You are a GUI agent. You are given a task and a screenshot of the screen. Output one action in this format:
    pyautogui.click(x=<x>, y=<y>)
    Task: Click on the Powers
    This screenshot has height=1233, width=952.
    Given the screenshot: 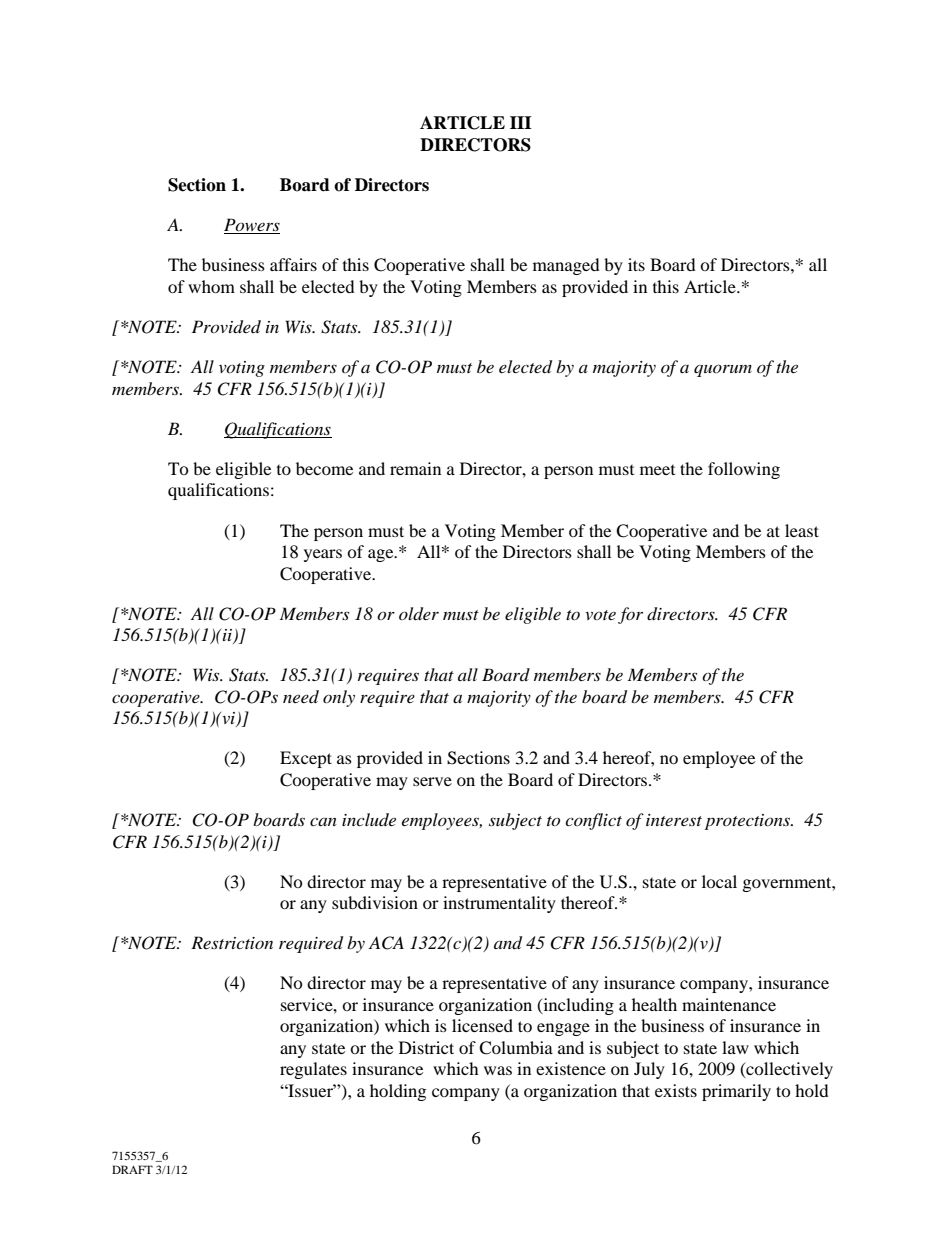 What is the action you would take?
    pyautogui.click(x=252, y=226)
